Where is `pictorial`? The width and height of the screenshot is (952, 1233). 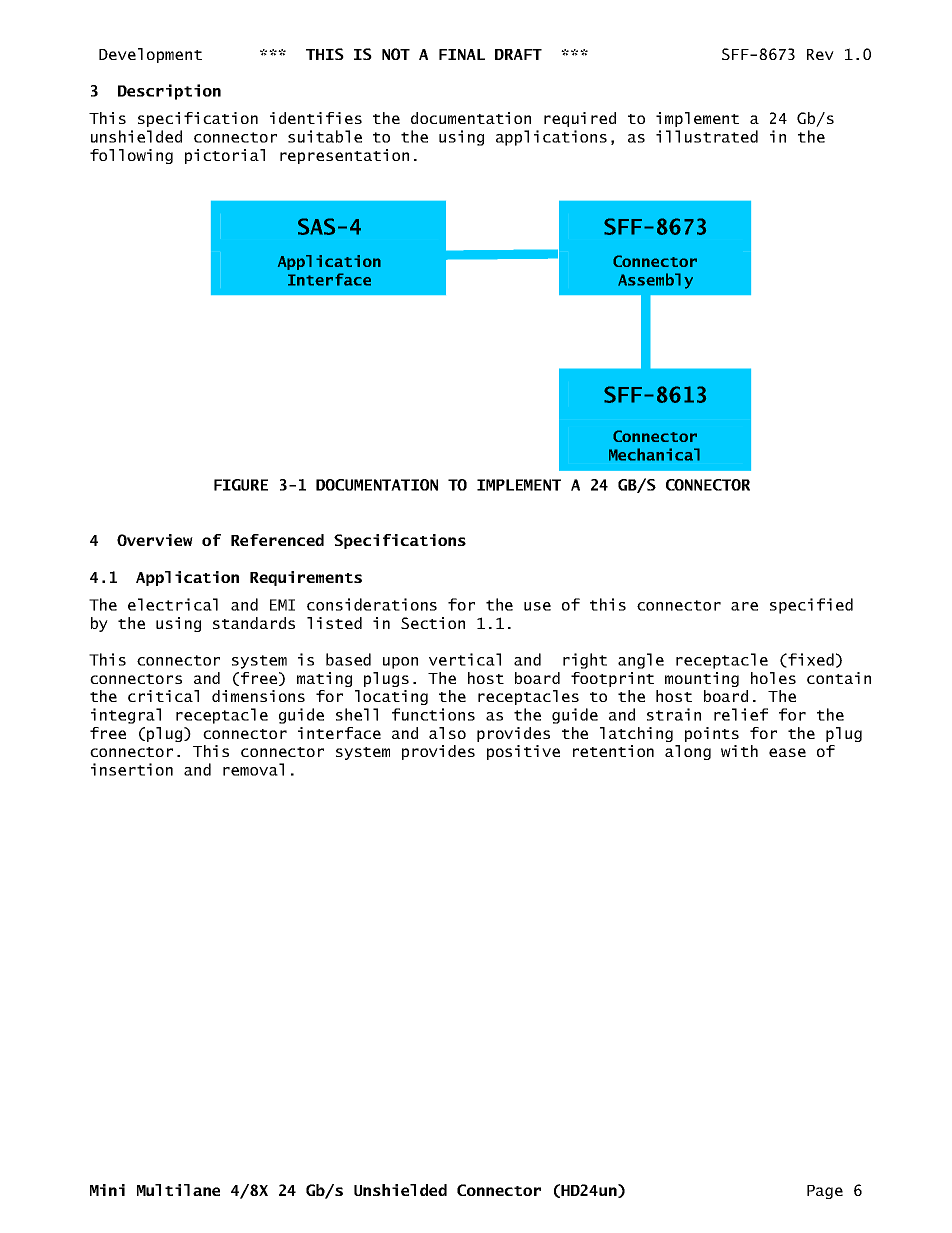 pictorial is located at coordinates (225, 156).
